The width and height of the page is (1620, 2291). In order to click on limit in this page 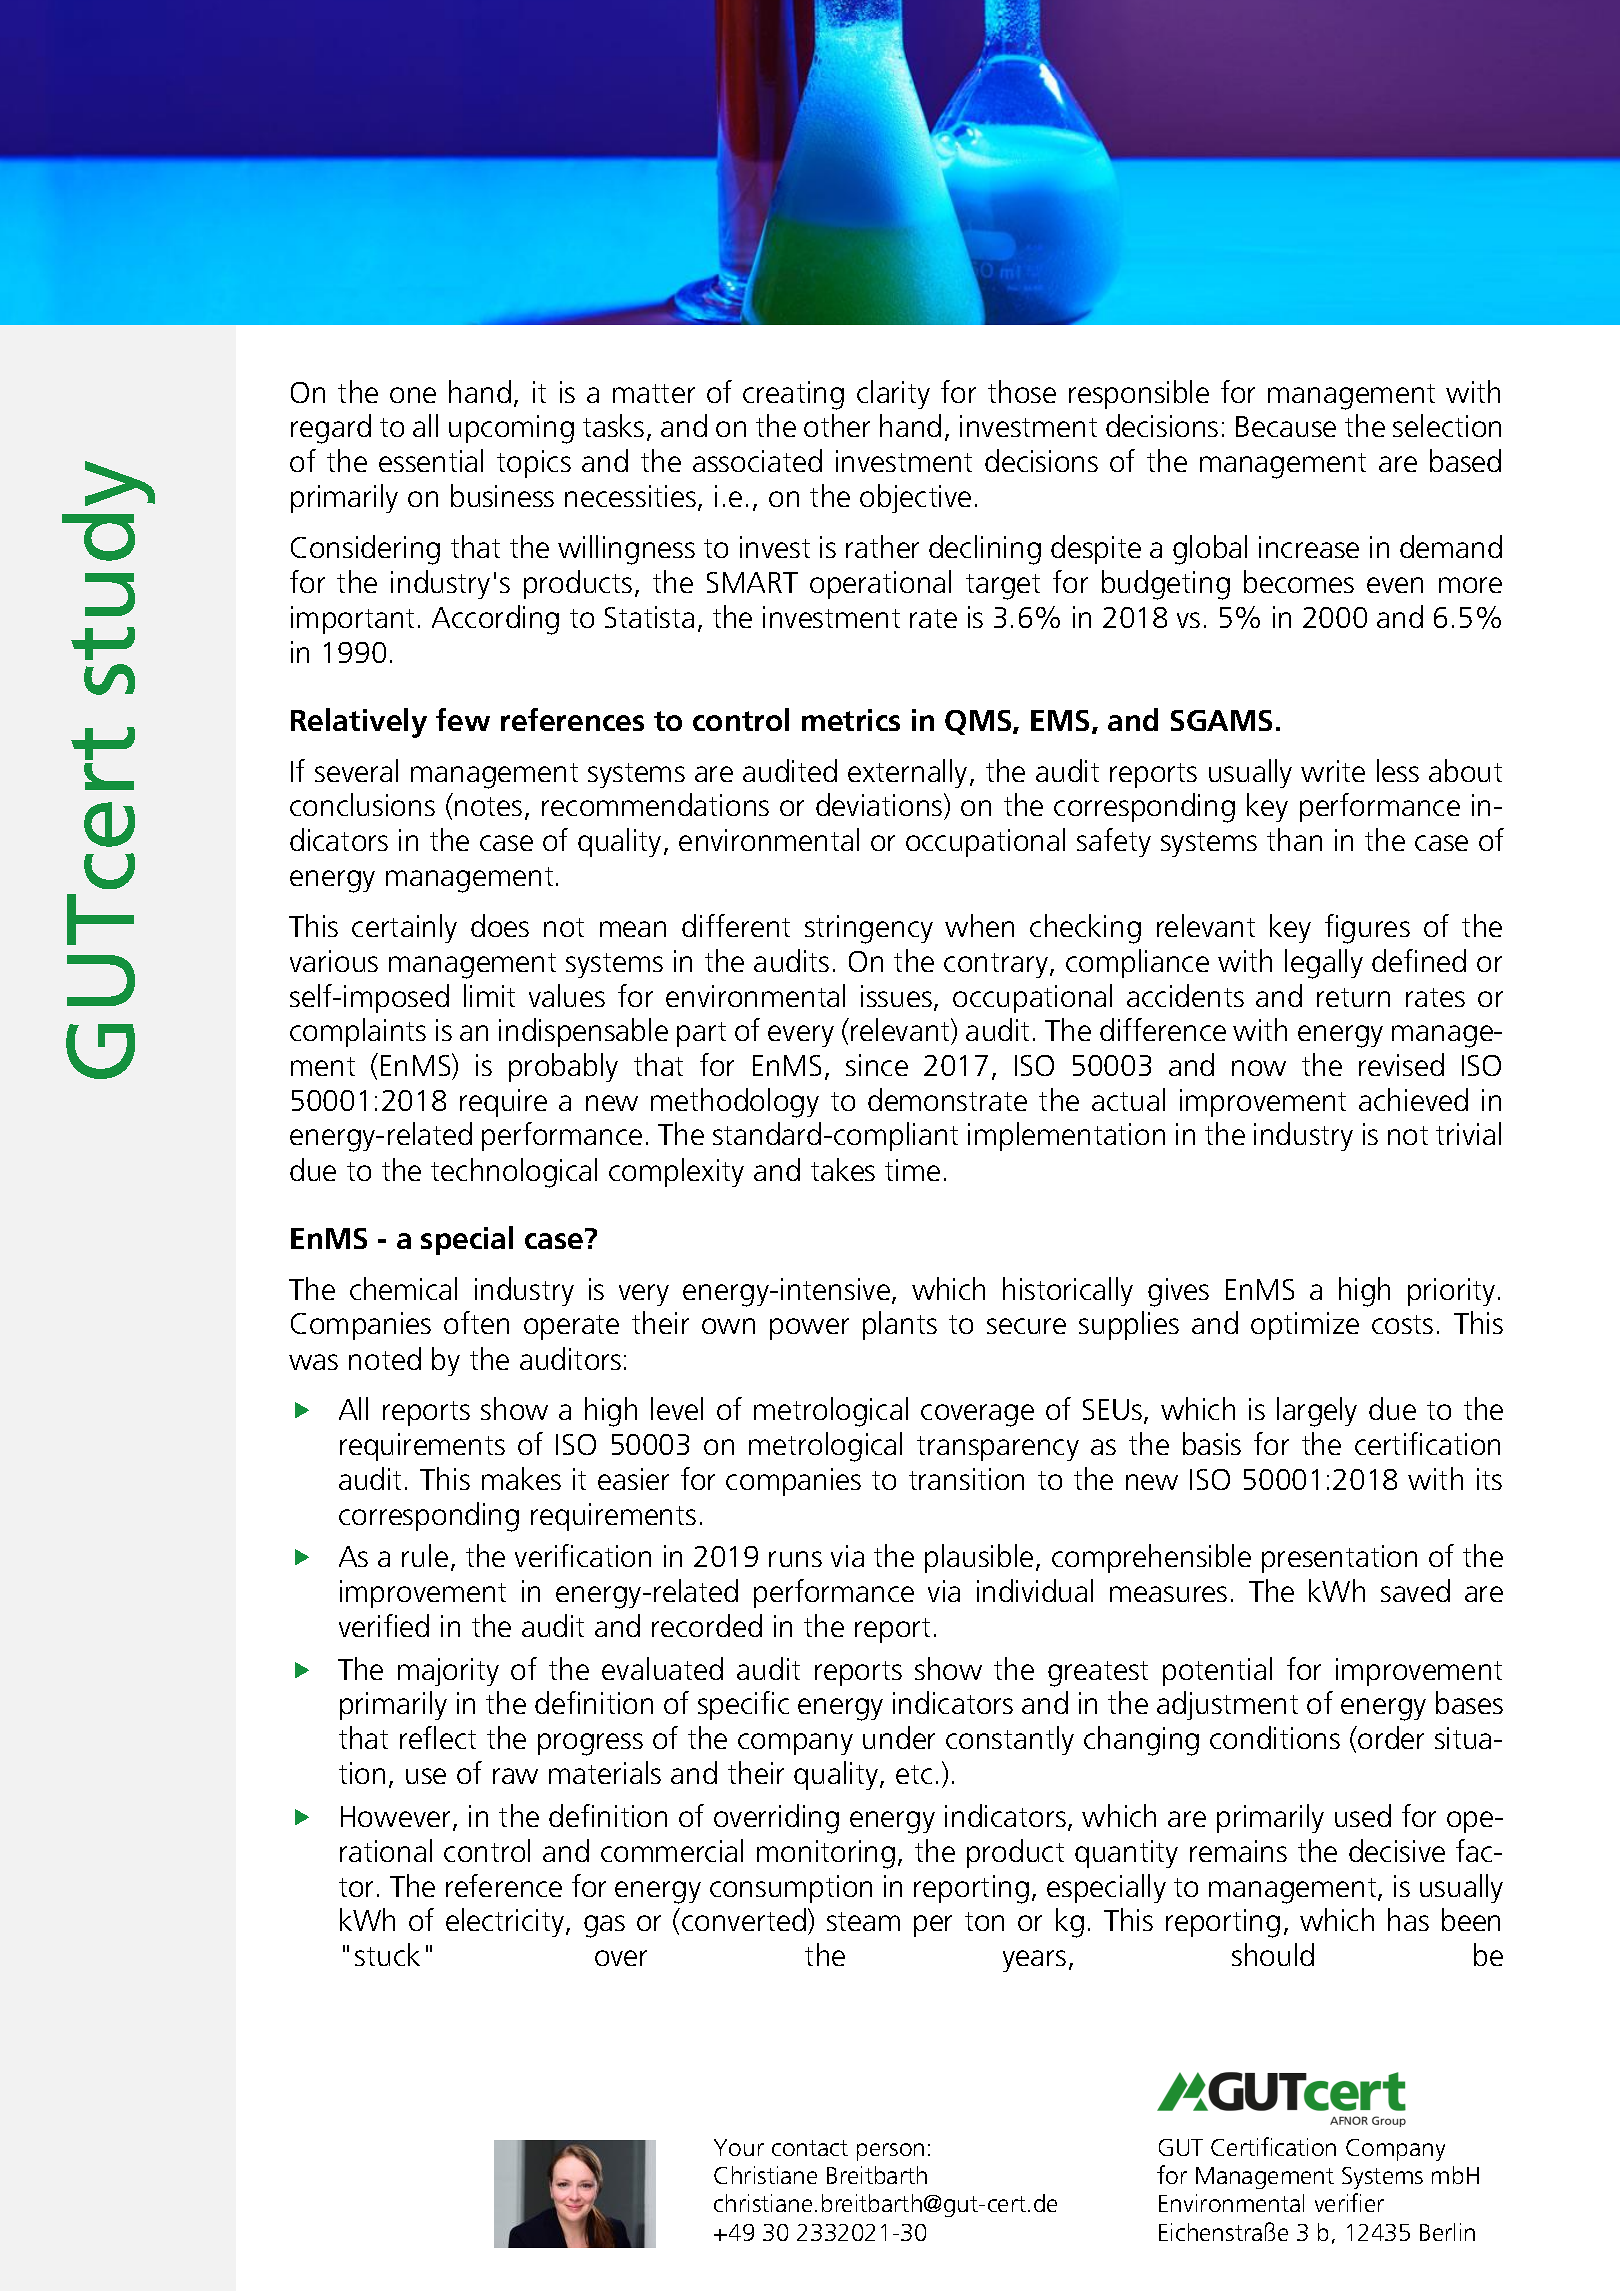, I will do `click(489, 995)`.
